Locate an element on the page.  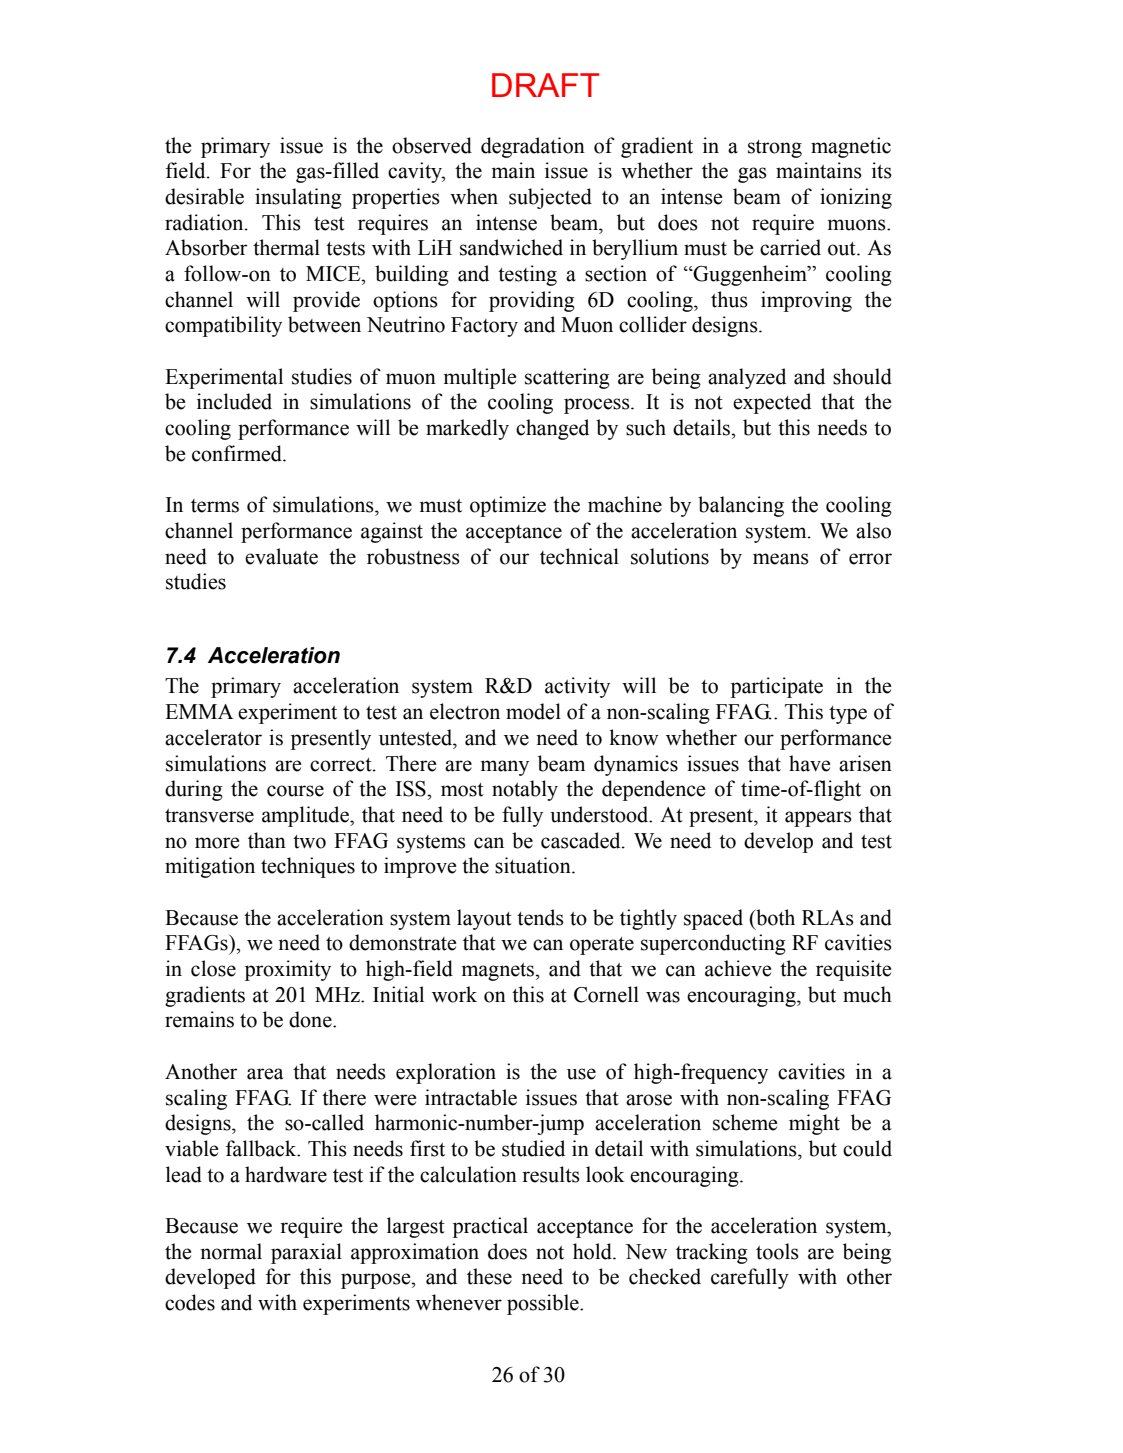
expected is located at coordinates (772, 403).
